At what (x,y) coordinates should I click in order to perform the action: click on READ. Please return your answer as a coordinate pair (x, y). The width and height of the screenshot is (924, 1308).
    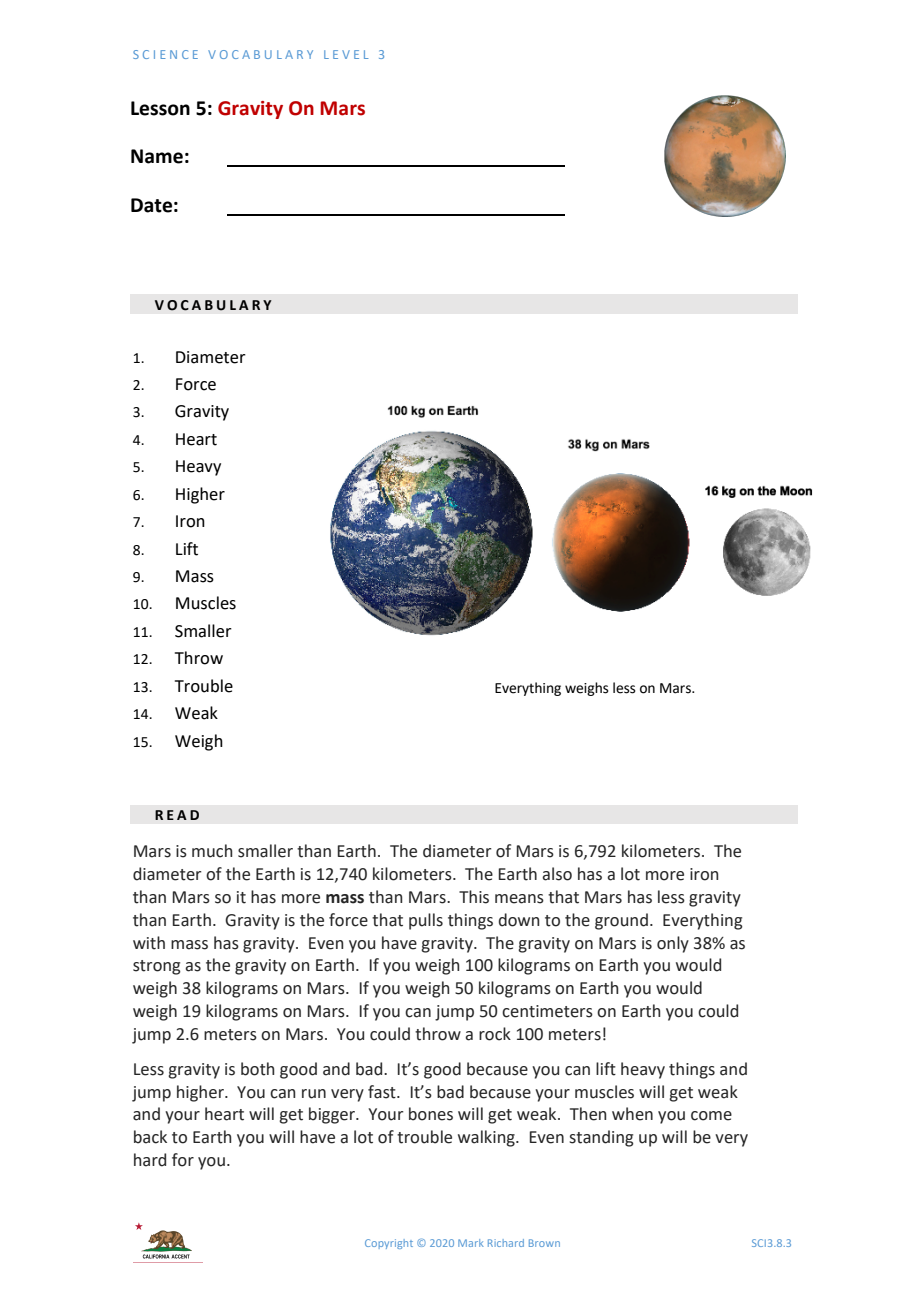
    Looking at the image, I should click on (177, 815).
